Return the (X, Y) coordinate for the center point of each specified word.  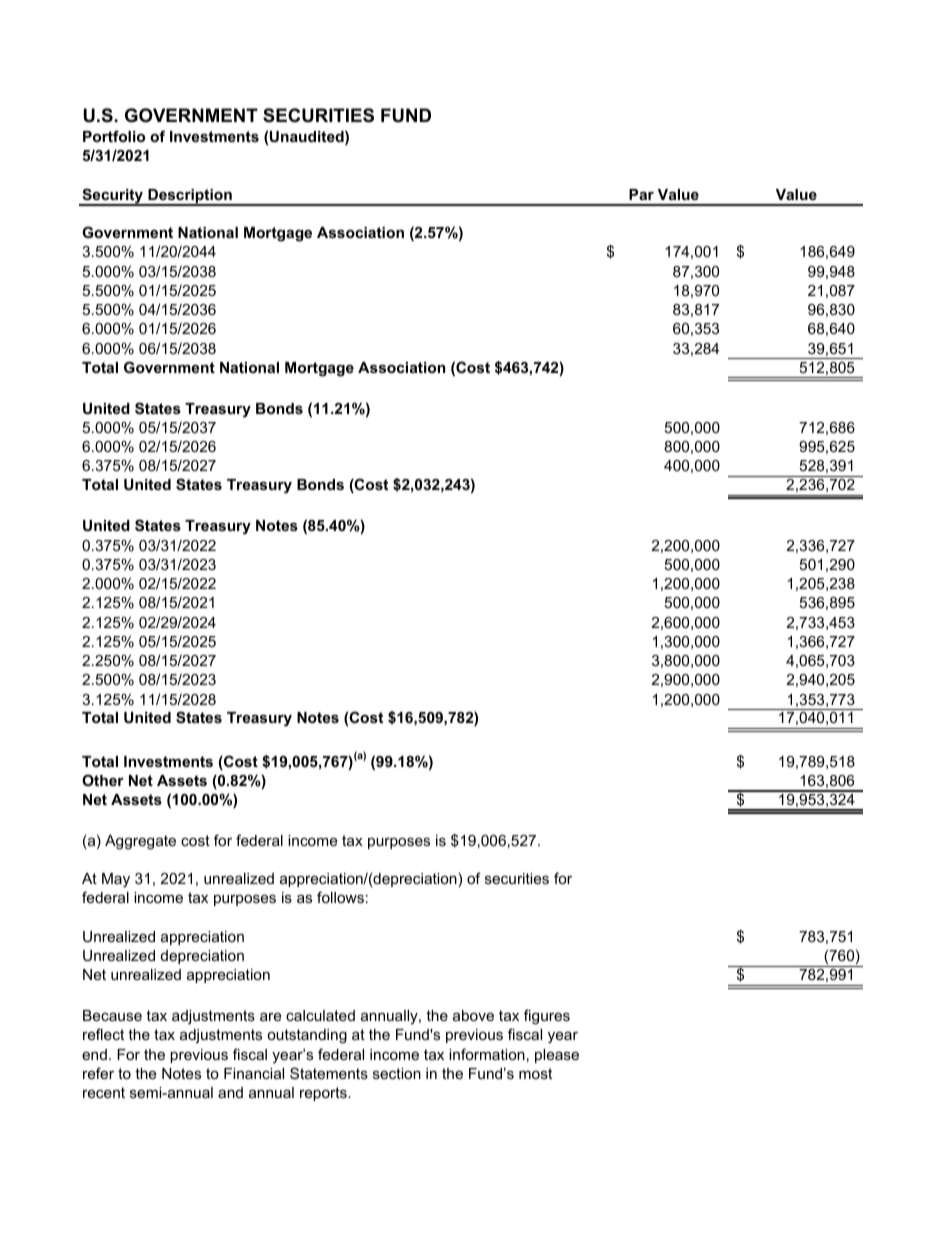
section (397, 1073)
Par (641, 194)
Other (103, 780)
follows (340, 897)
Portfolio (114, 136)
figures (547, 1017)
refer (98, 1073)
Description (190, 197)
